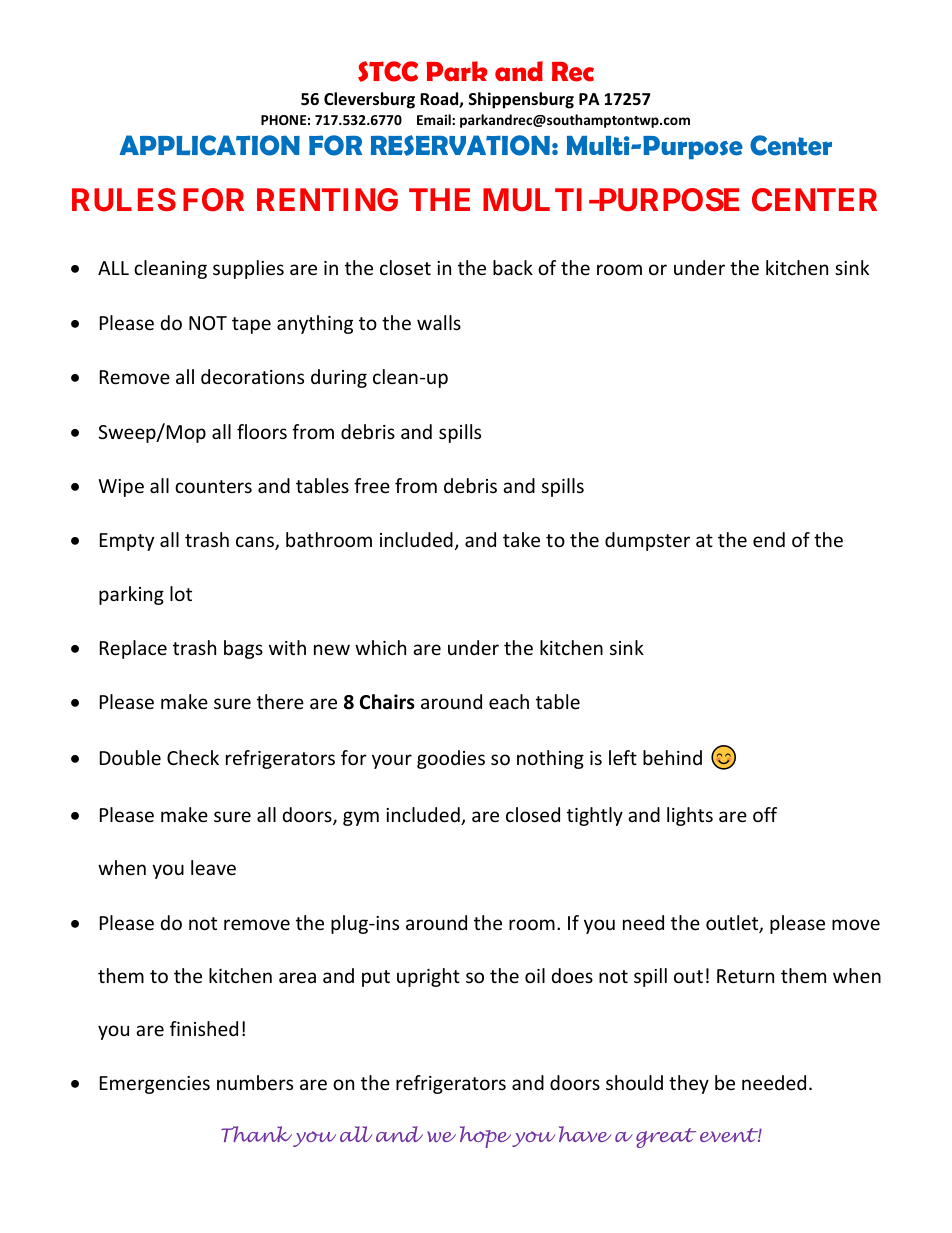 This document has width=952, height=1233. I want to click on which, so click(380, 647).
